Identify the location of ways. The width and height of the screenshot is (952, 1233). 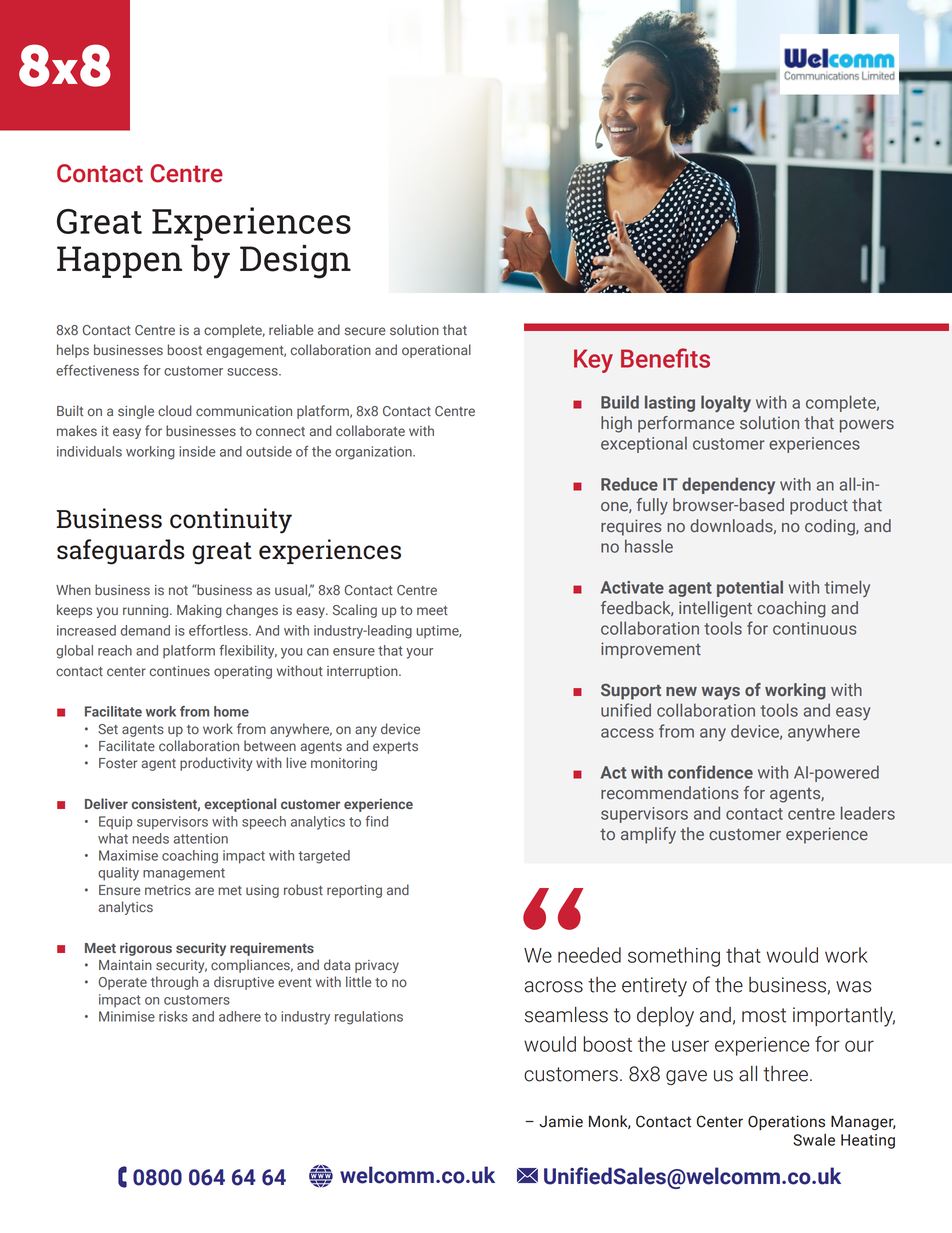
(721, 693).
